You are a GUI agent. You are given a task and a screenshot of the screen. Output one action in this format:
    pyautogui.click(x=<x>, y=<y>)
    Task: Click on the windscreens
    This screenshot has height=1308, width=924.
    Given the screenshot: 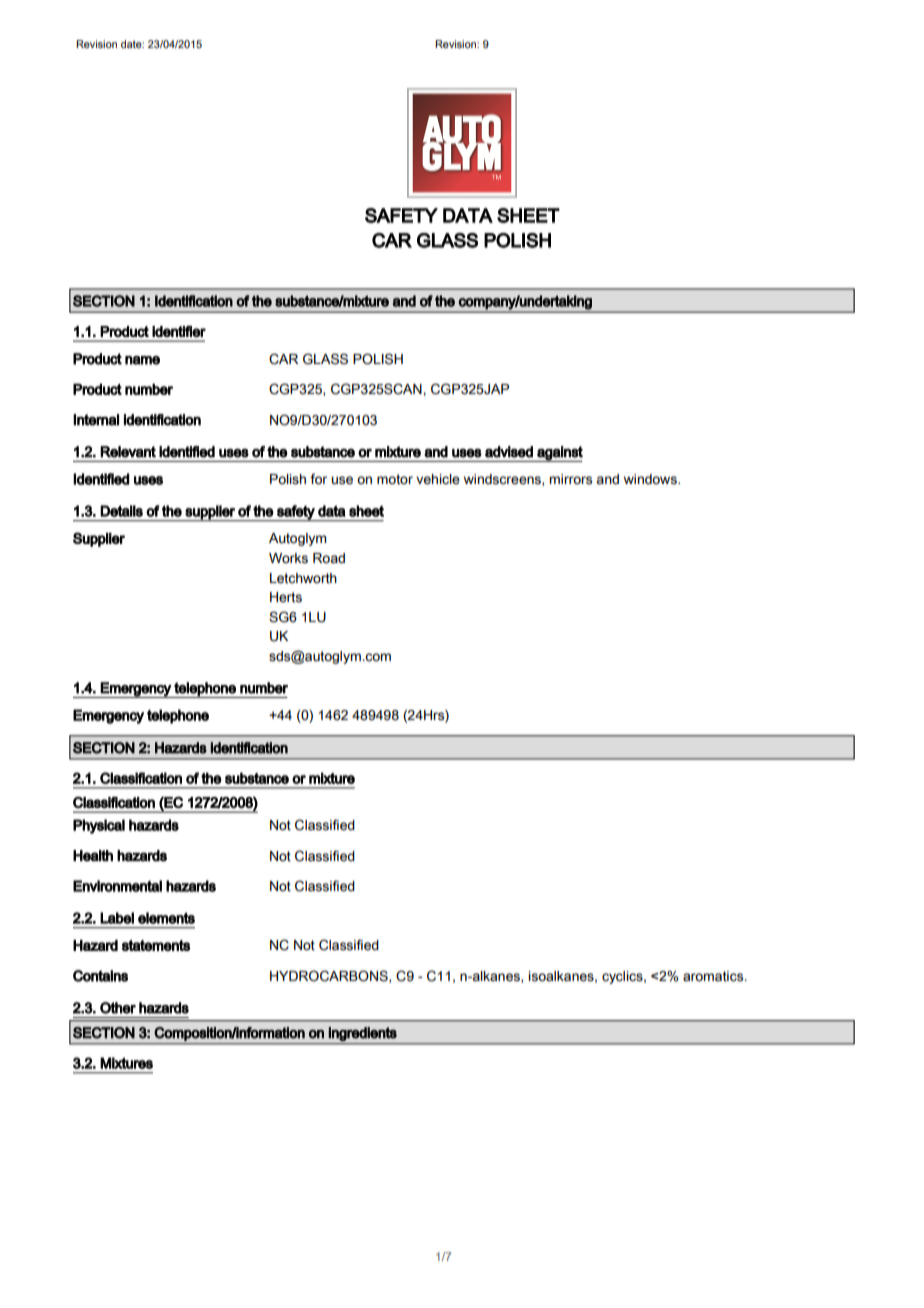 What is the action you would take?
    pyautogui.click(x=503, y=480)
